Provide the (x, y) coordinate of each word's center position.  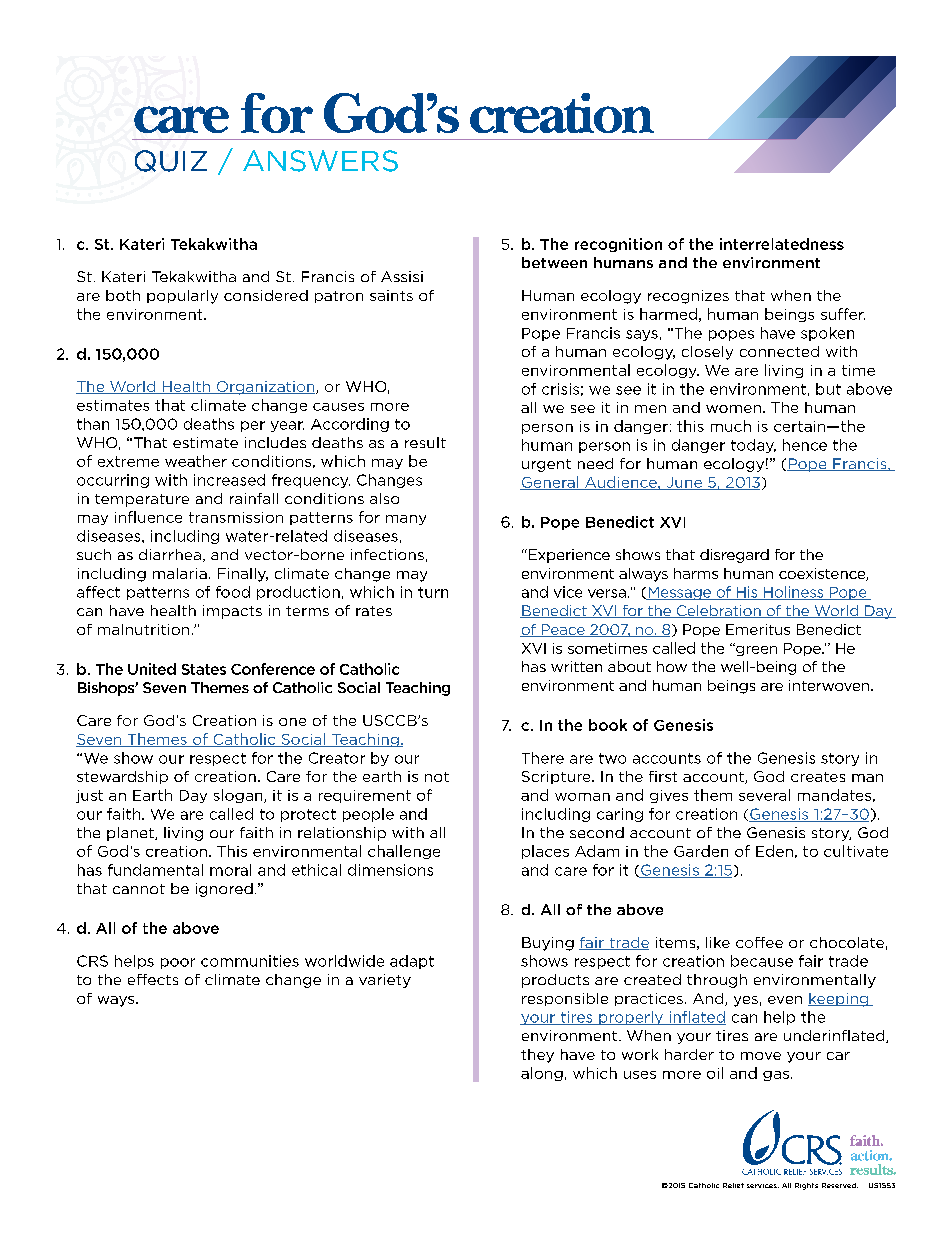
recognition (618, 245)
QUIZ (171, 161)
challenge (404, 852)
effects (153, 979)
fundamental (155, 870)
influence (148, 517)
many (406, 520)
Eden (774, 851)
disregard (734, 556)
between (554, 262)
